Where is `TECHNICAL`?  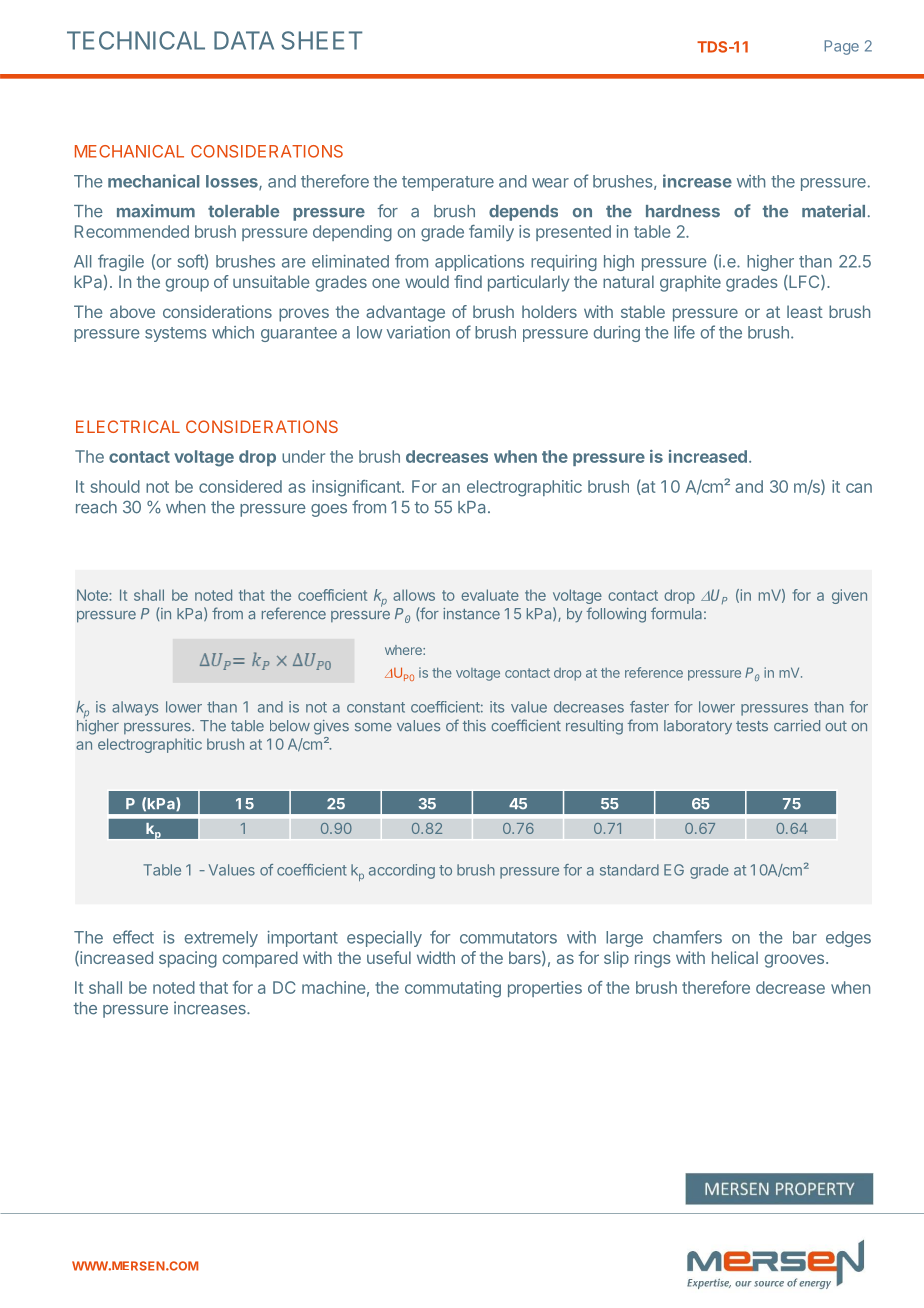
TECHNICAL is located at coordinates (136, 40).
